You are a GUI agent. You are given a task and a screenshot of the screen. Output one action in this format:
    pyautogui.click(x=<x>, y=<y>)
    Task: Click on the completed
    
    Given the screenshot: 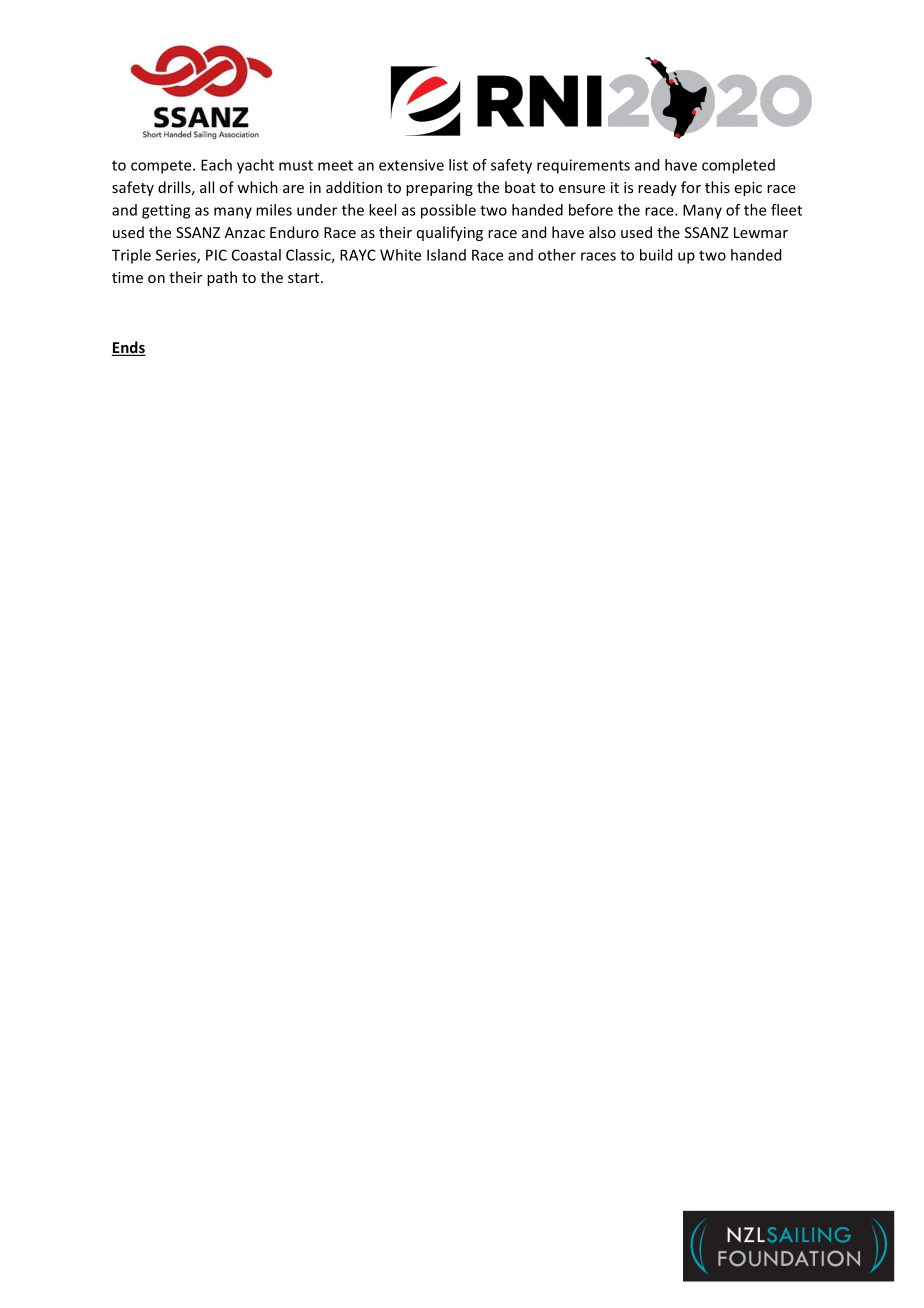 What is the action you would take?
    pyautogui.click(x=738, y=166)
